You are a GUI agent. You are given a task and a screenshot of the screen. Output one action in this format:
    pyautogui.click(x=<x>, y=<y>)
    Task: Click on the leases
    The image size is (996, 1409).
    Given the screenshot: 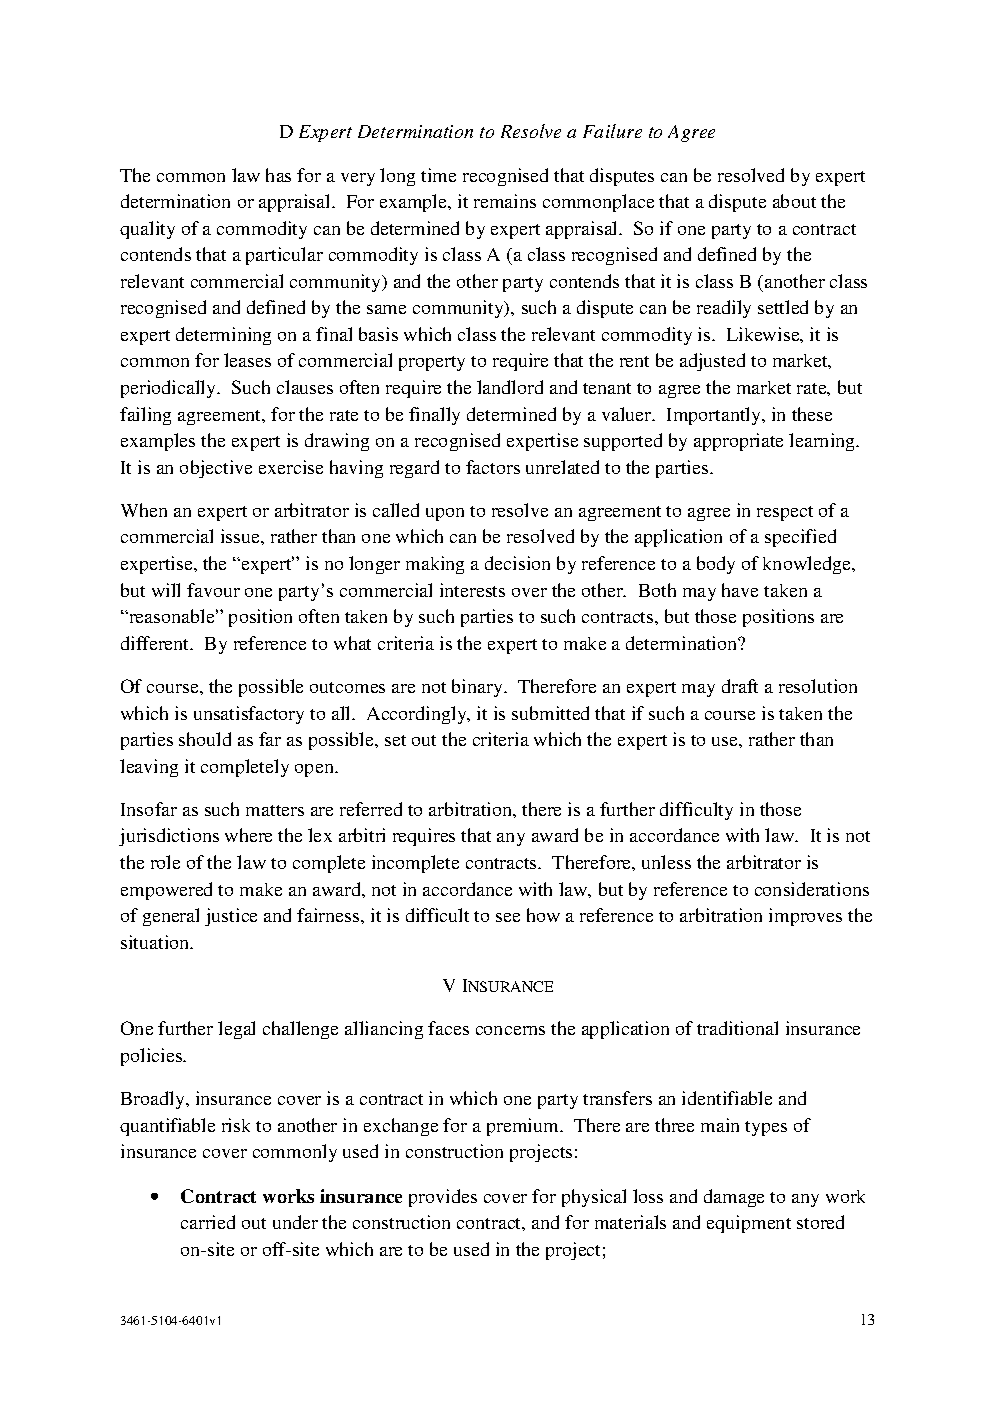 What is the action you would take?
    pyautogui.click(x=247, y=360)
